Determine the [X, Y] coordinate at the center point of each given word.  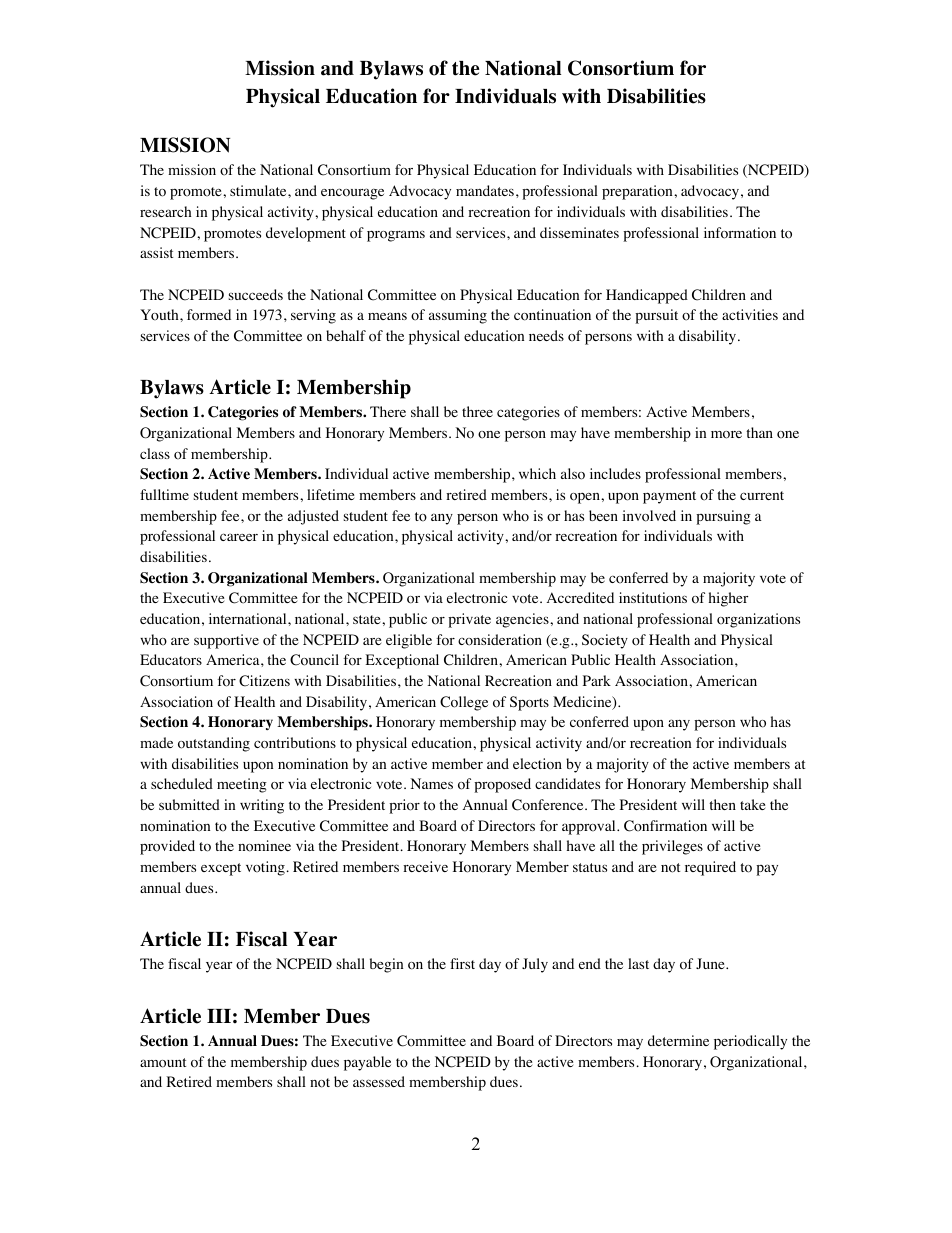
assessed [379, 1081]
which [537, 473]
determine [678, 1040]
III [219, 1016]
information [740, 233]
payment [669, 497]
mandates [485, 190]
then [722, 804]
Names [431, 783]
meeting [242, 785]
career [239, 537]
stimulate [259, 190]
